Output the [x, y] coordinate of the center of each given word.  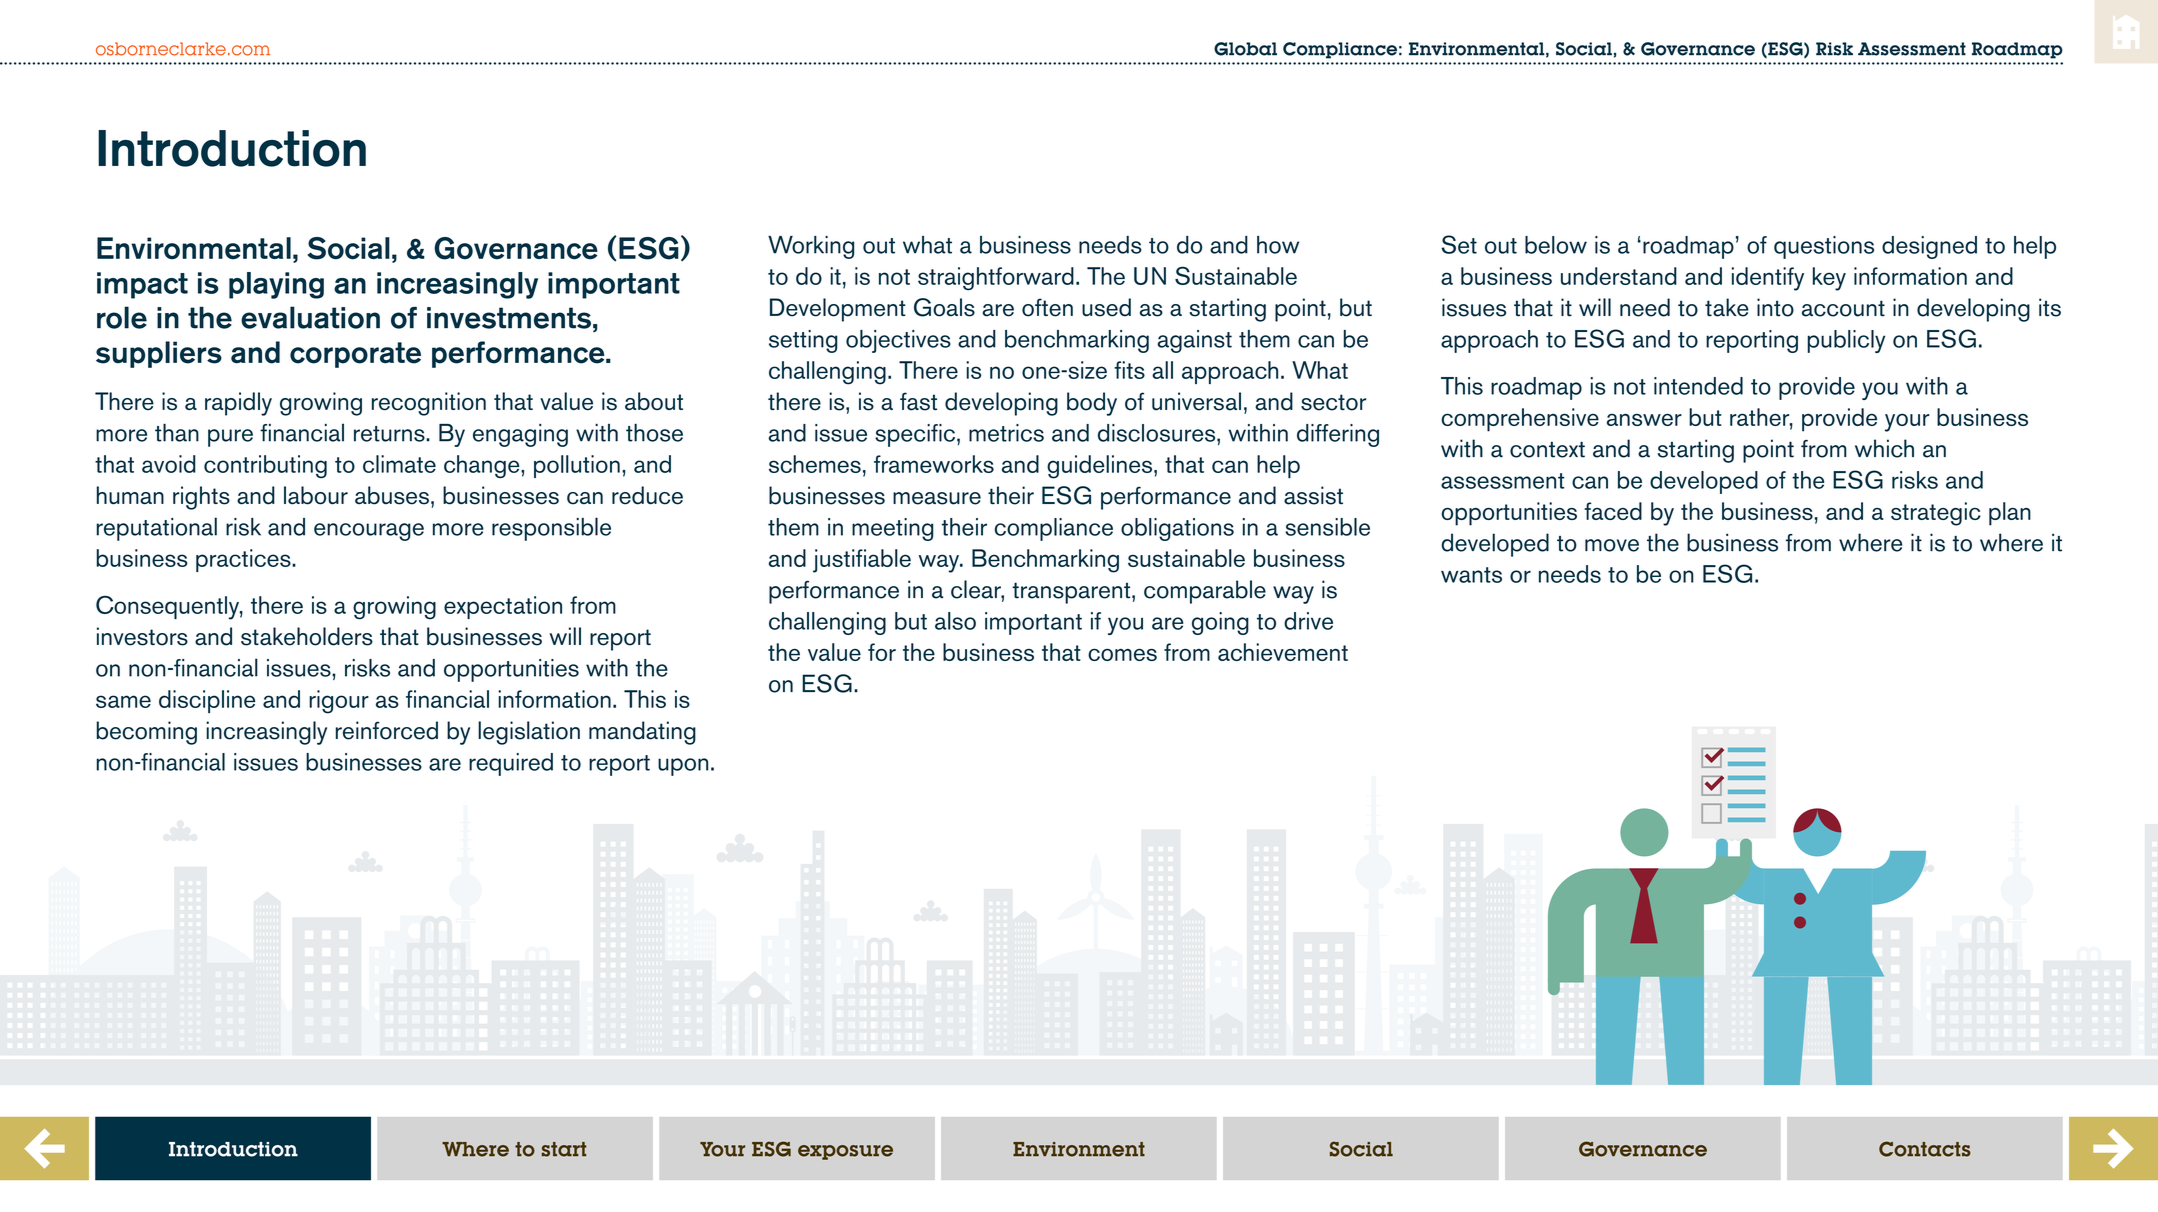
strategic [1936, 514]
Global [1245, 49]
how [1278, 245]
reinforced [387, 730]
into [1775, 307]
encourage [369, 532]
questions [1824, 247]
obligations [1177, 529]
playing [276, 285]
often [1047, 307]
